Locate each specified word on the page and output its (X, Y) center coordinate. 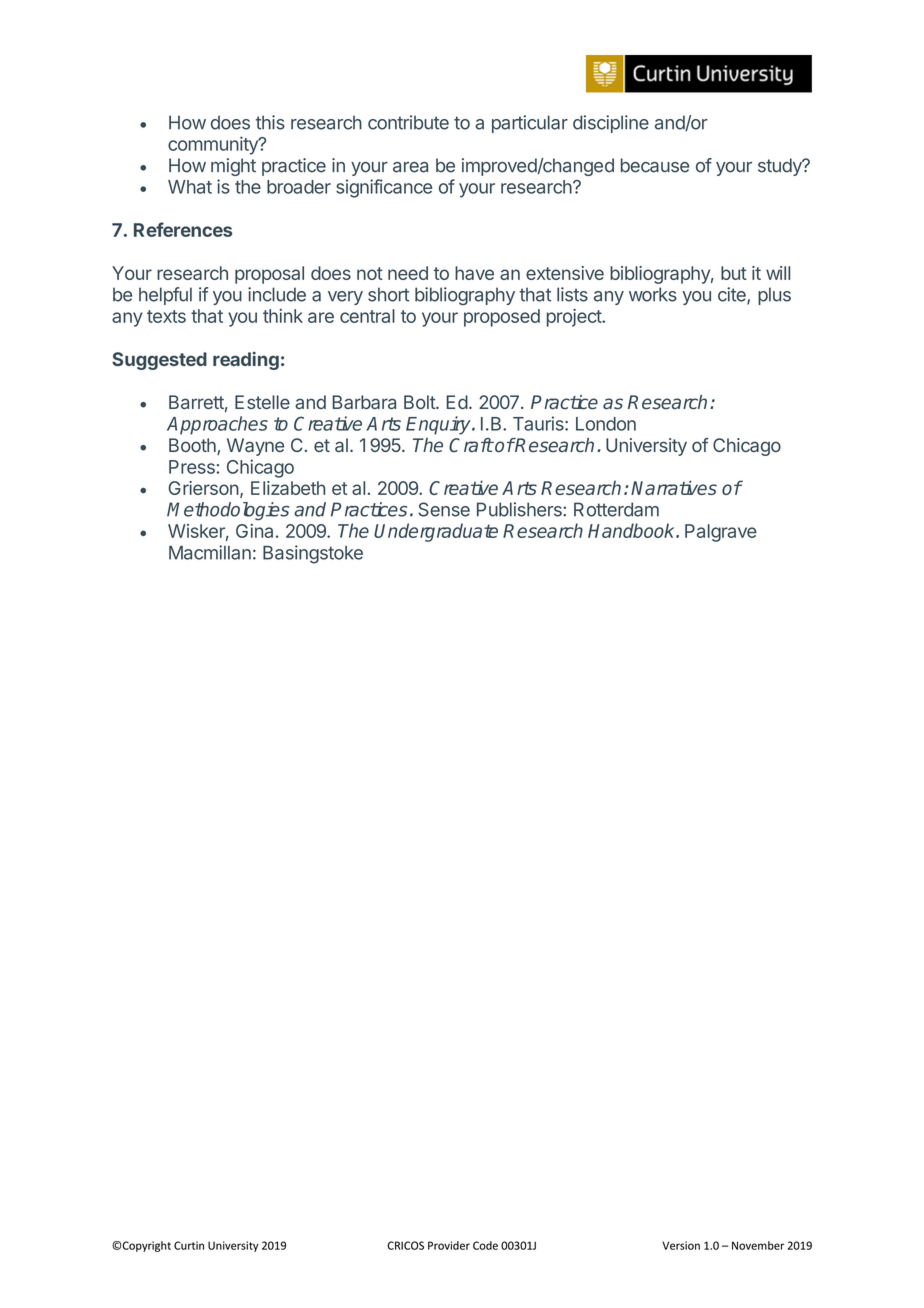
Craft (471, 445)
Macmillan (210, 552)
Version (681, 1245)
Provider (449, 1245)
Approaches (217, 425)
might (233, 167)
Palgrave (721, 533)
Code (485, 1245)
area (410, 167)
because (655, 165)
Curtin (189, 1245)
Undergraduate (436, 532)
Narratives (674, 487)
